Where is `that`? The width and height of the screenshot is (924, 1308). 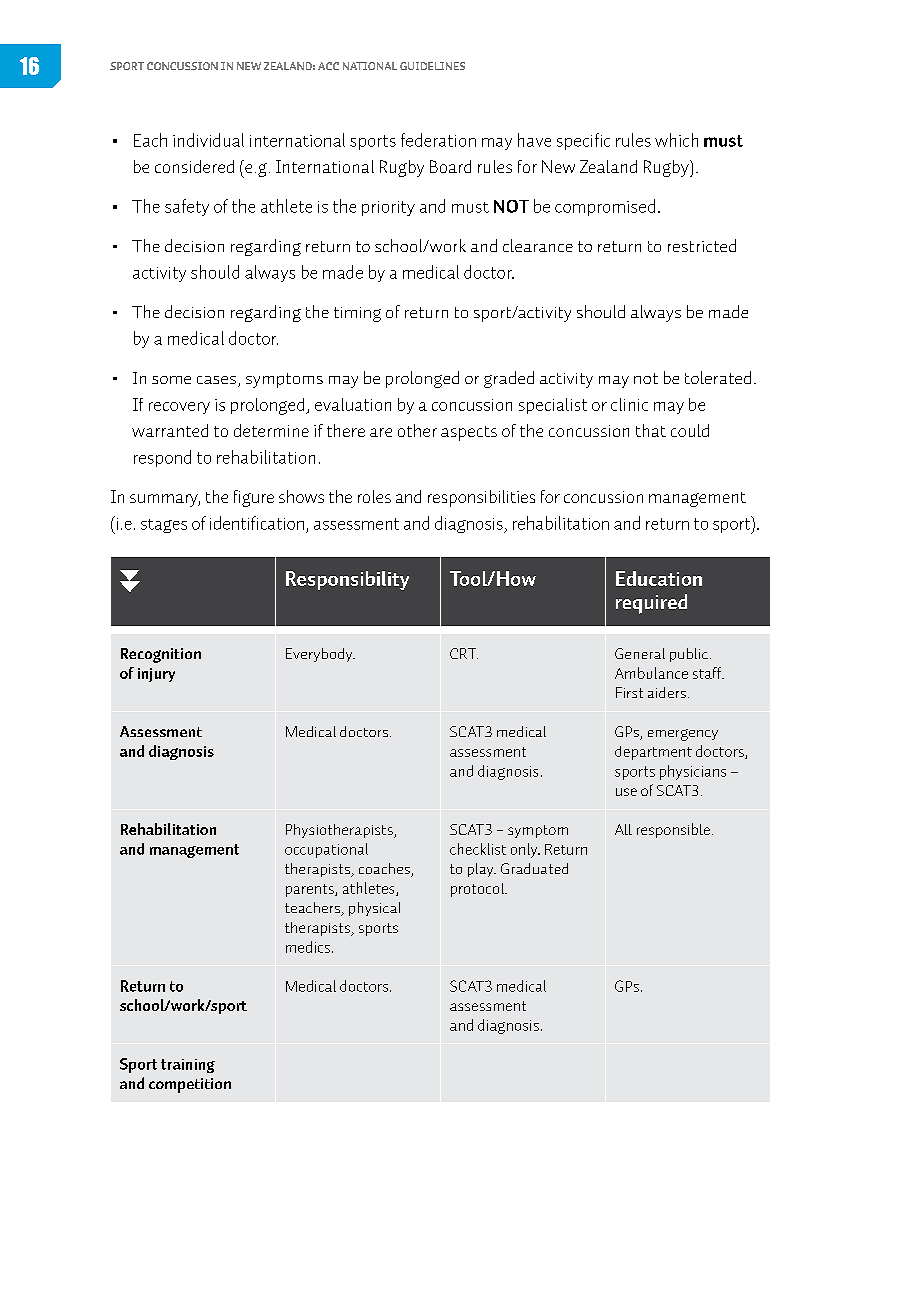 that is located at coordinates (651, 430).
